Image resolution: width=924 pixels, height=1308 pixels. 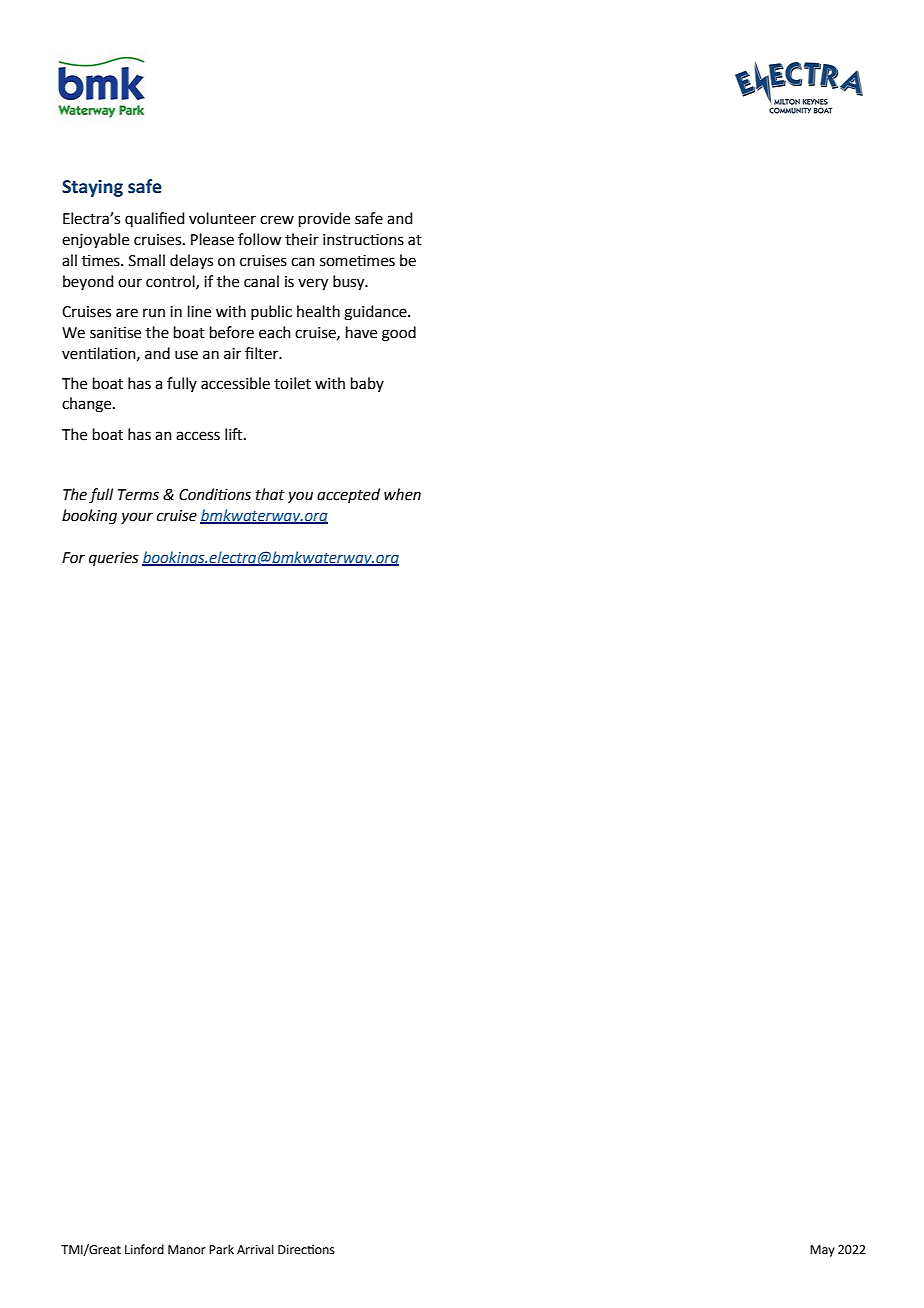 What do you see at coordinates (822, 1251) in the screenshot?
I see `May` at bounding box center [822, 1251].
